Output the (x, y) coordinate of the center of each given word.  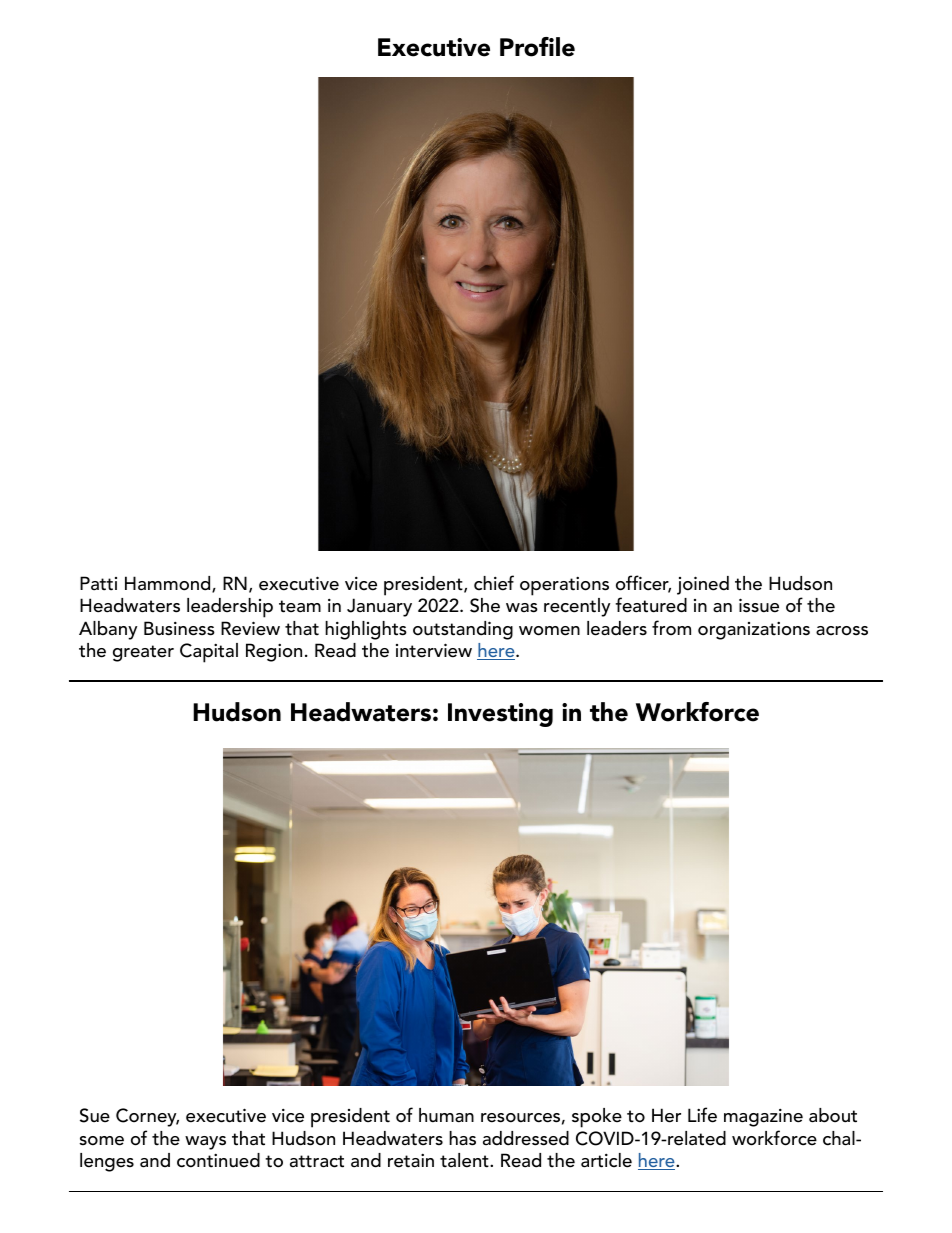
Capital (209, 653)
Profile (537, 47)
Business (179, 628)
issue (759, 605)
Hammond (169, 584)
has (462, 1138)
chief (494, 583)
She (485, 605)
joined (703, 585)
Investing (500, 715)
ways (205, 1143)
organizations (754, 631)
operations (564, 586)
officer (643, 584)
